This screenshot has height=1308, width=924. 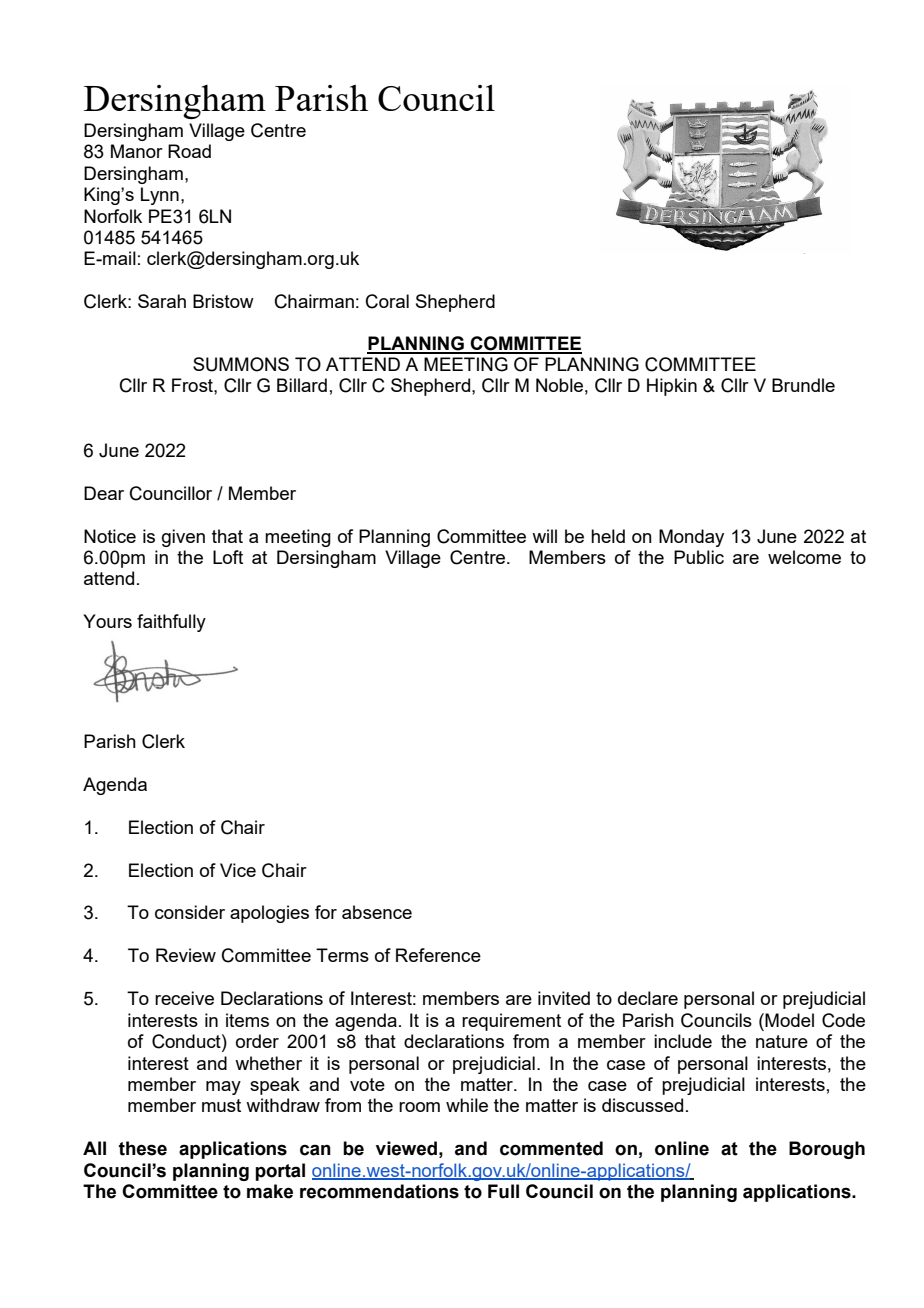 What do you see at coordinates (691, 538) in the screenshot?
I see `Monday` at bounding box center [691, 538].
